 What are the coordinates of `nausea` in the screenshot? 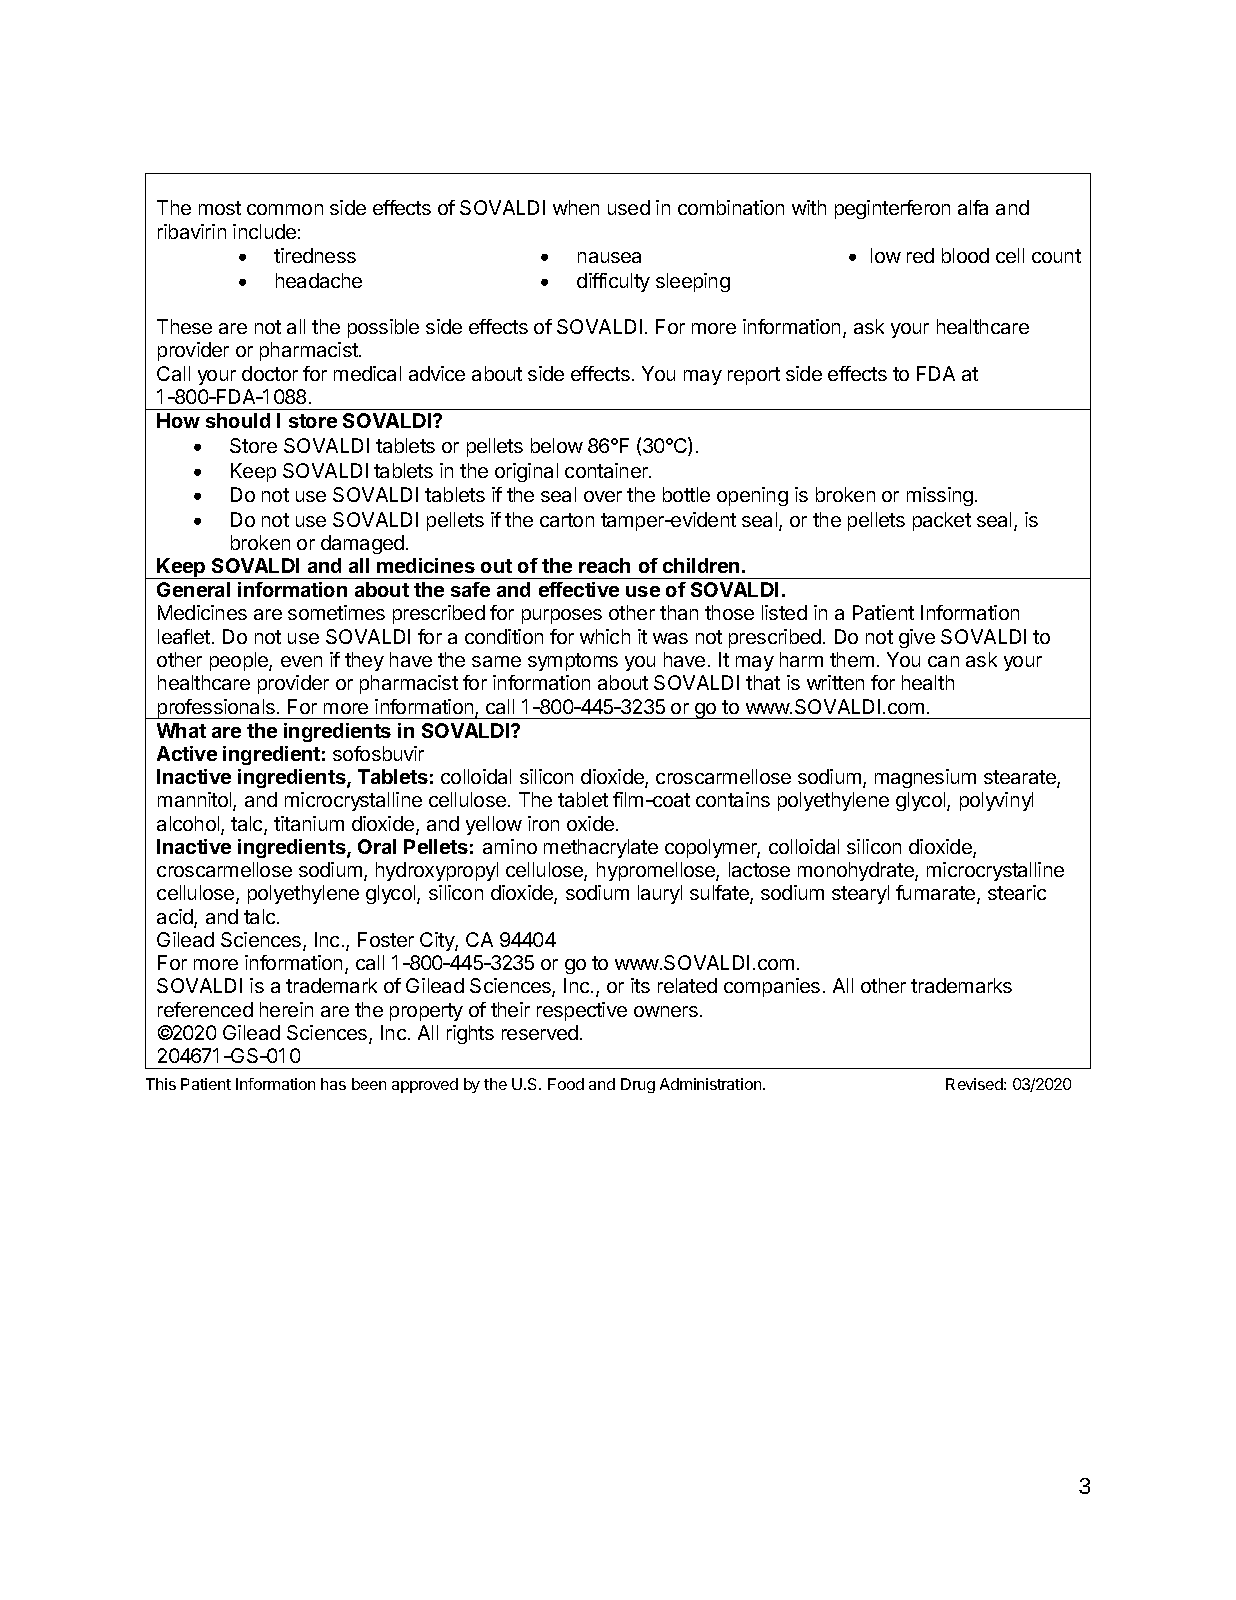 It's located at (609, 257).
